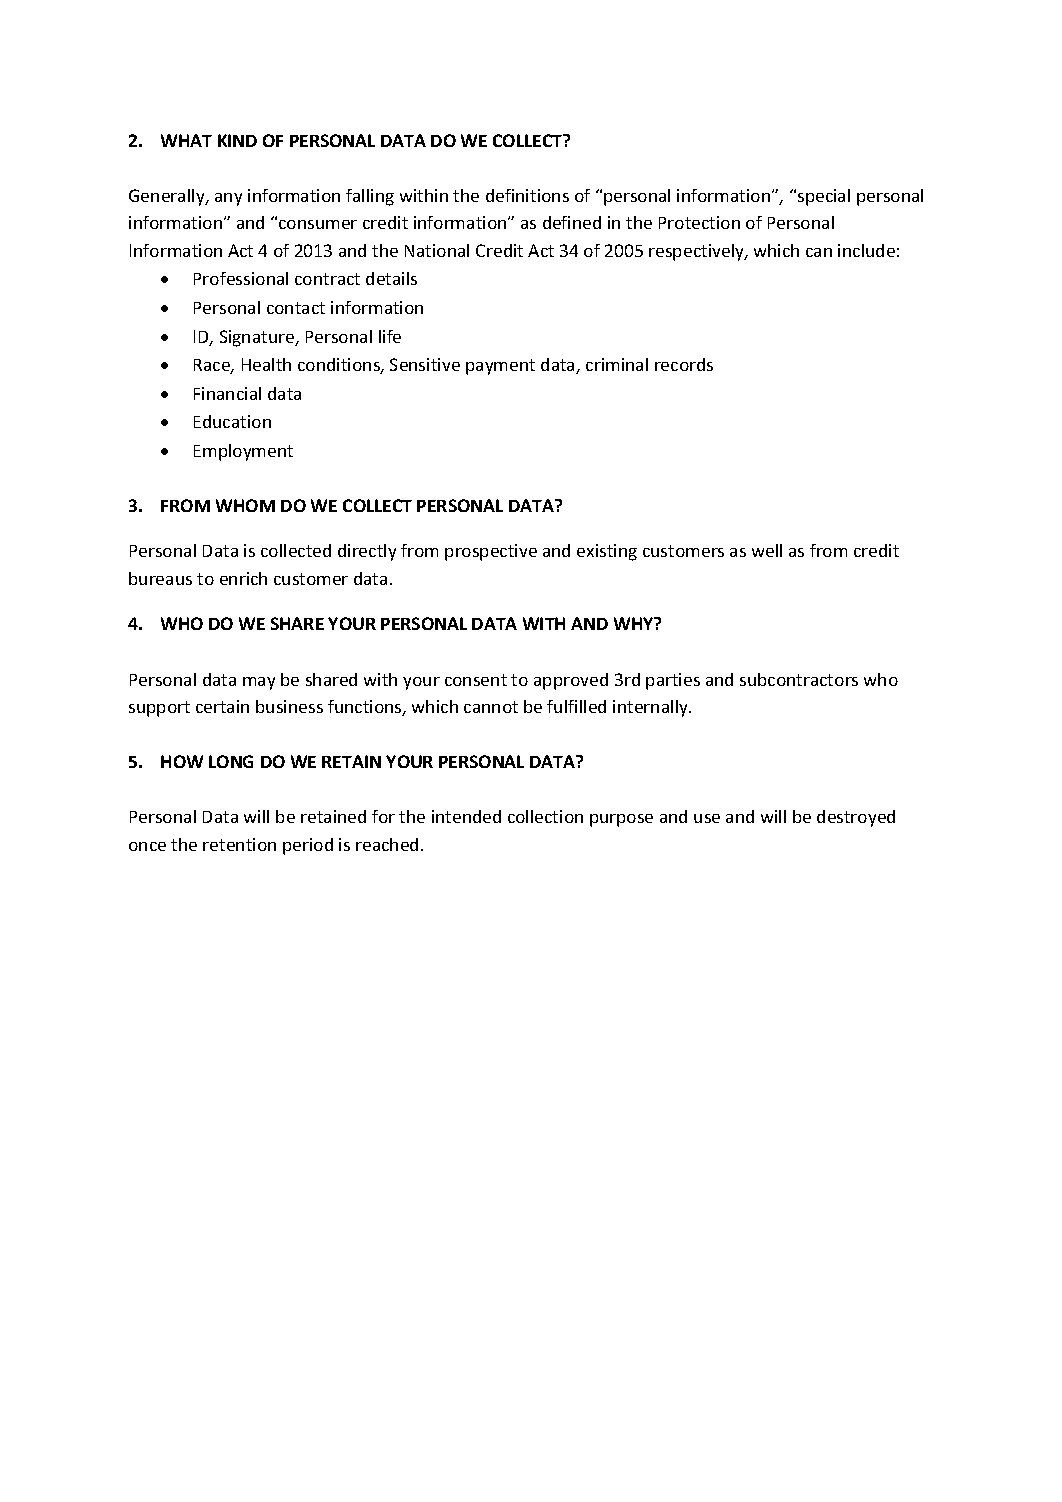 The image size is (1062, 1502). I want to click on prospective, so click(491, 552).
